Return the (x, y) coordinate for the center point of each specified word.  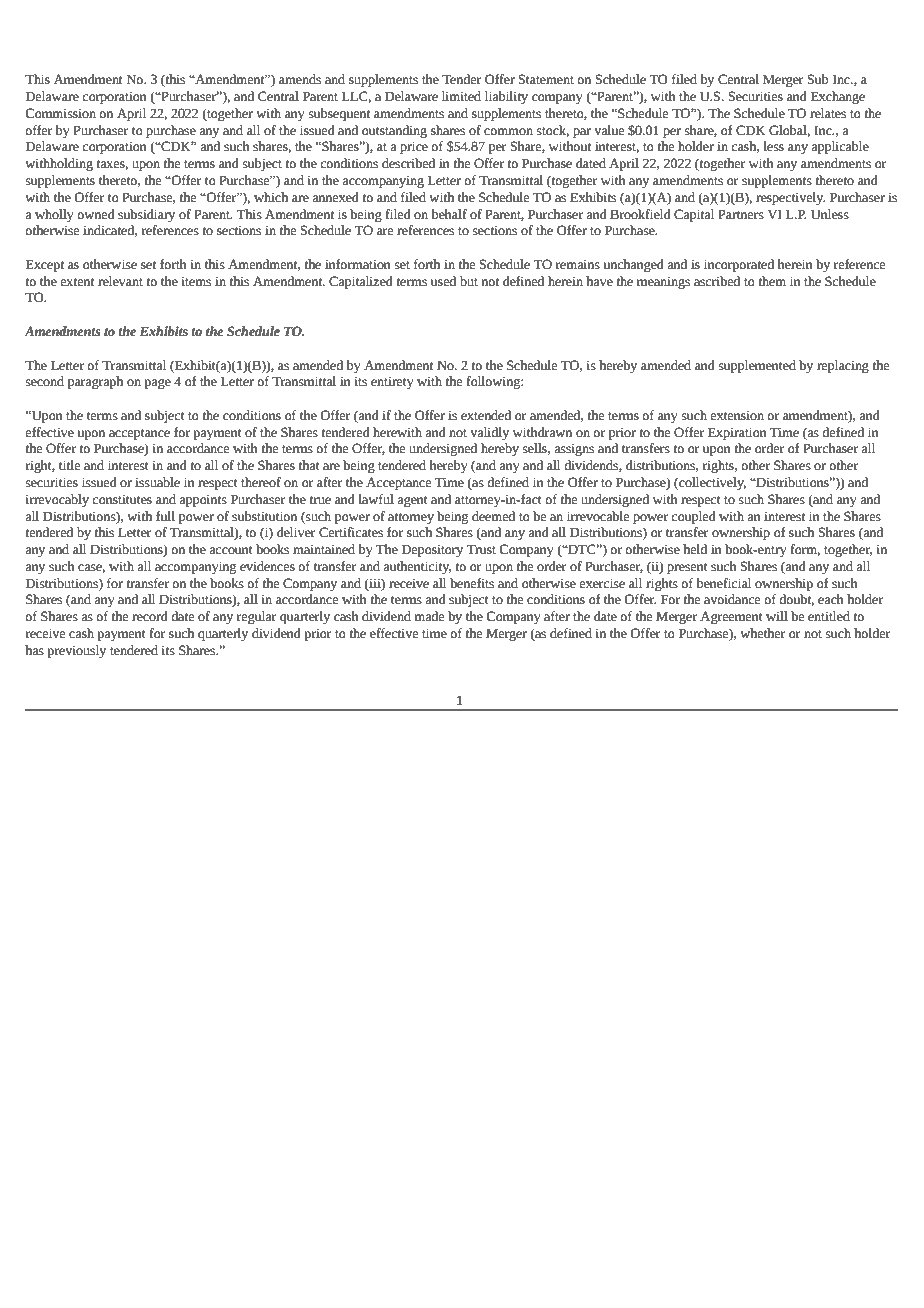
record (150, 616)
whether (763, 633)
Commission (60, 113)
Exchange (838, 97)
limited (461, 96)
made (429, 616)
